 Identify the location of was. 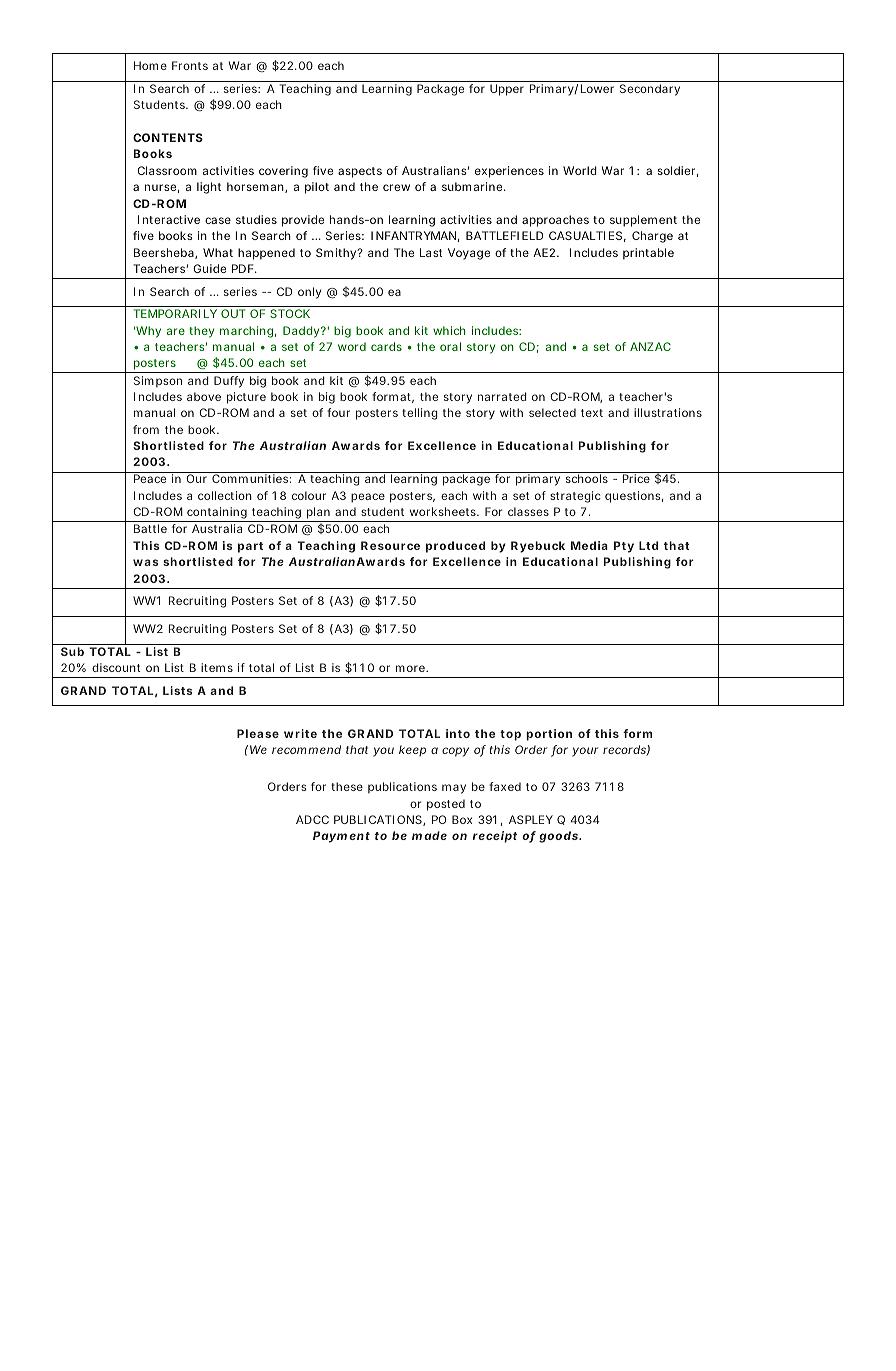
(146, 562).
